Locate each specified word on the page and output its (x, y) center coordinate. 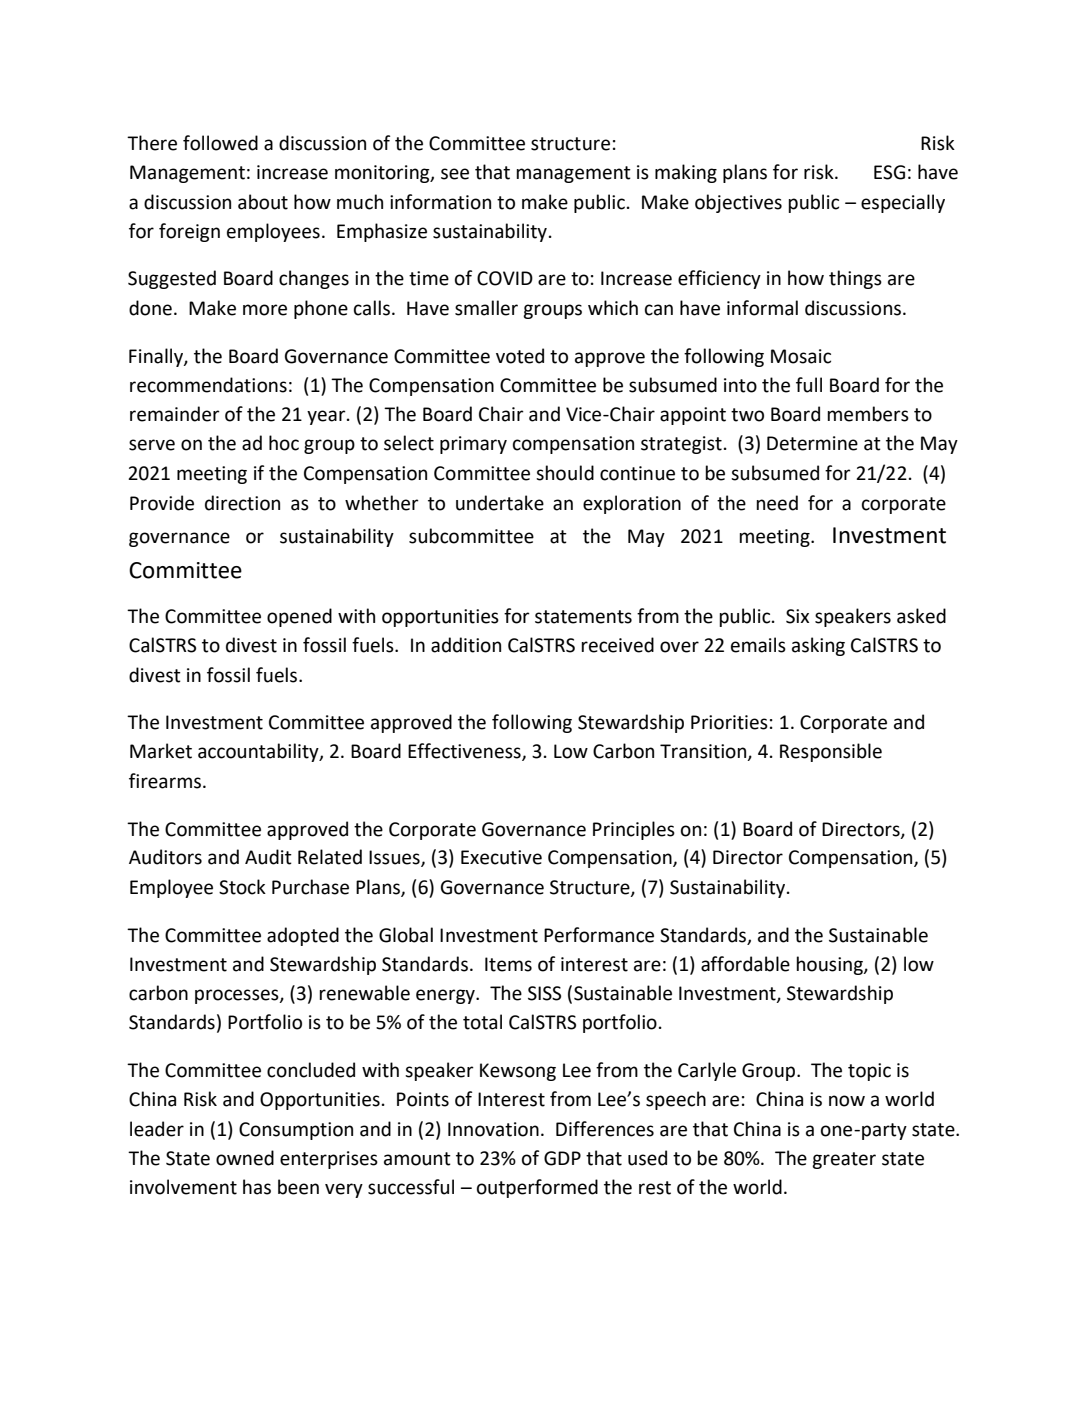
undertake (500, 503)
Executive (501, 857)
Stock (242, 887)
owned (245, 1158)
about (263, 202)
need (777, 503)
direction (242, 503)
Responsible (831, 752)
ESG (889, 172)
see (455, 174)
